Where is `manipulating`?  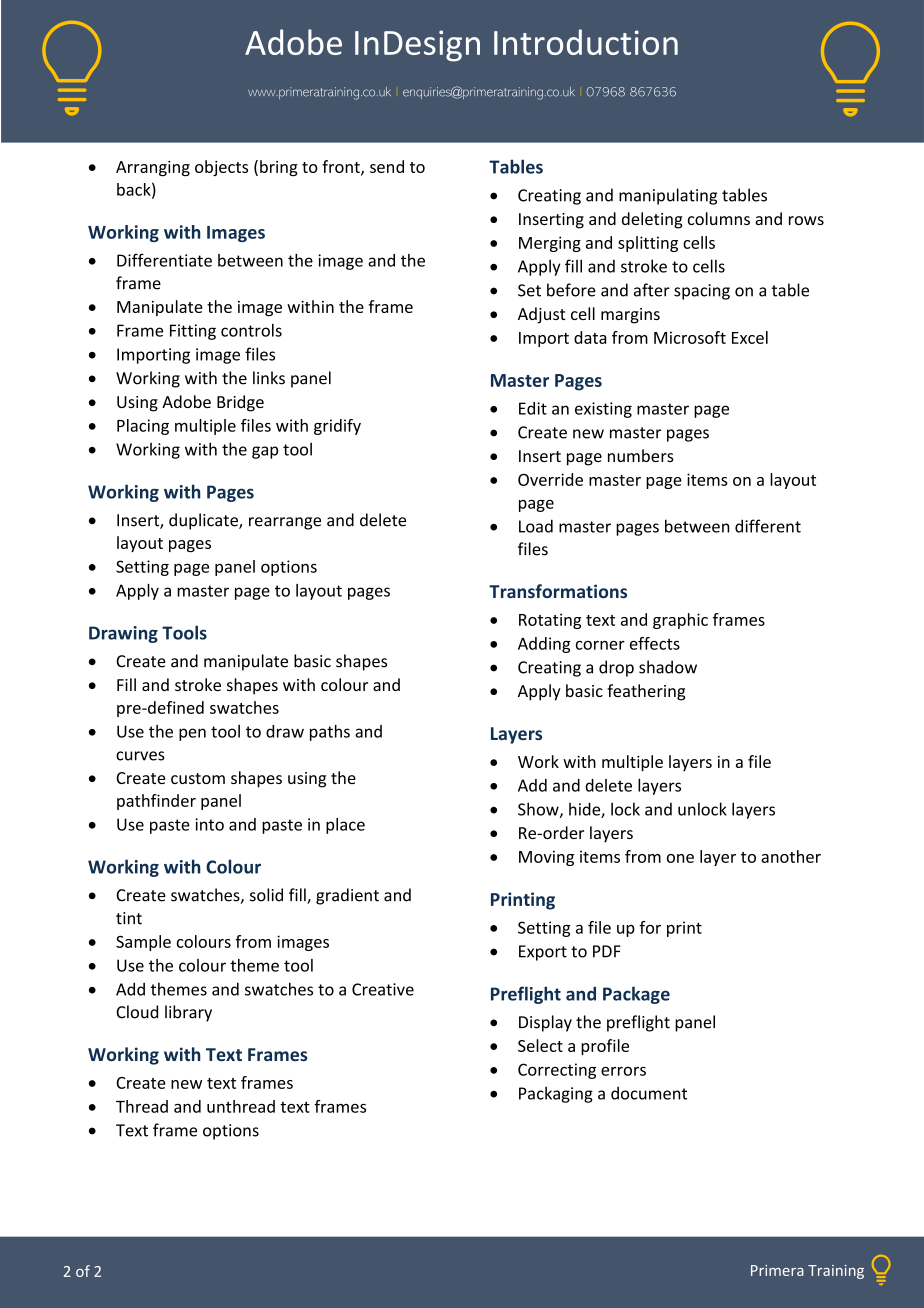 manipulating is located at coordinates (668, 196).
